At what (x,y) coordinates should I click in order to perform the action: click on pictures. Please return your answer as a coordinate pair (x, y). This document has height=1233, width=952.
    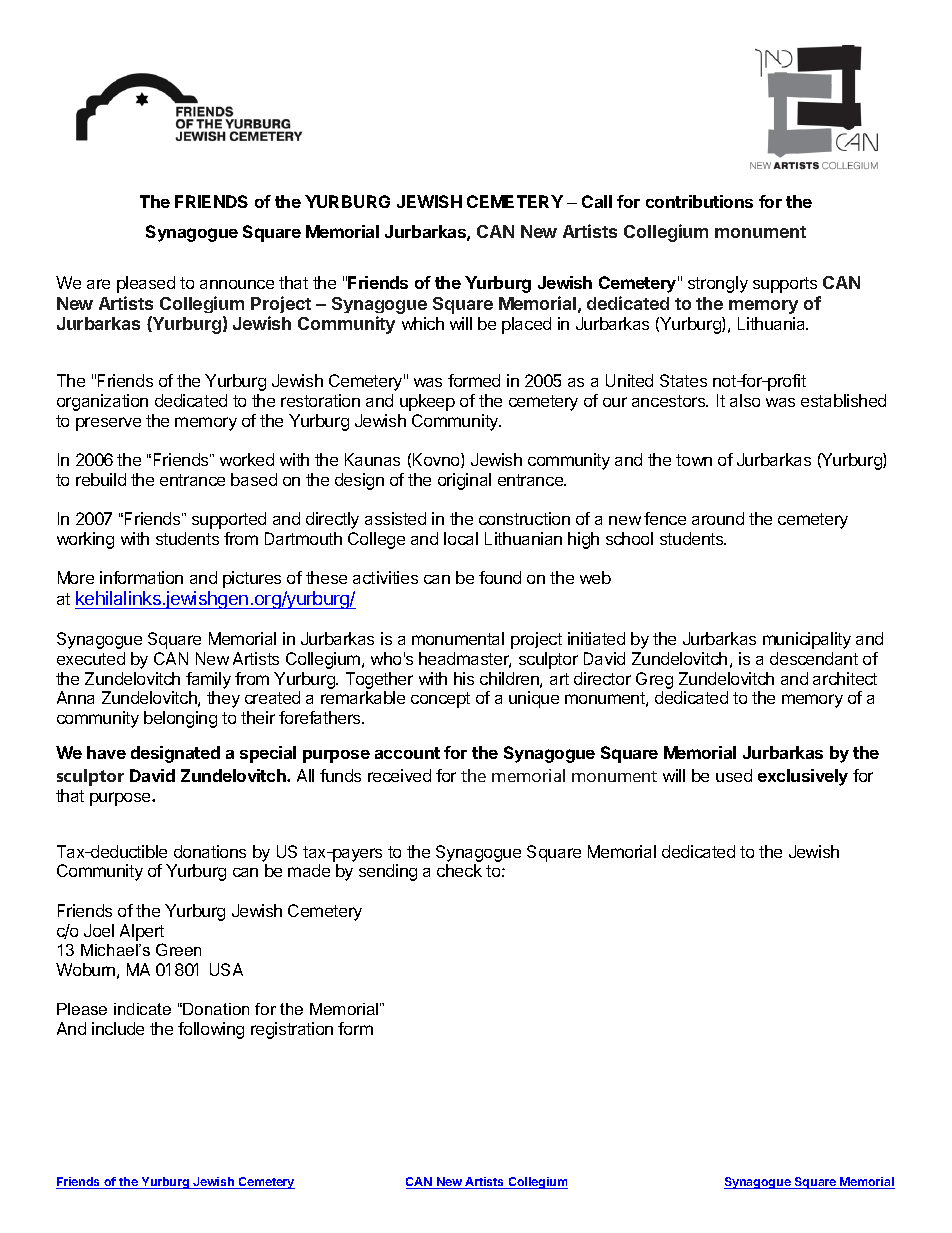
    Looking at the image, I should click on (252, 579).
